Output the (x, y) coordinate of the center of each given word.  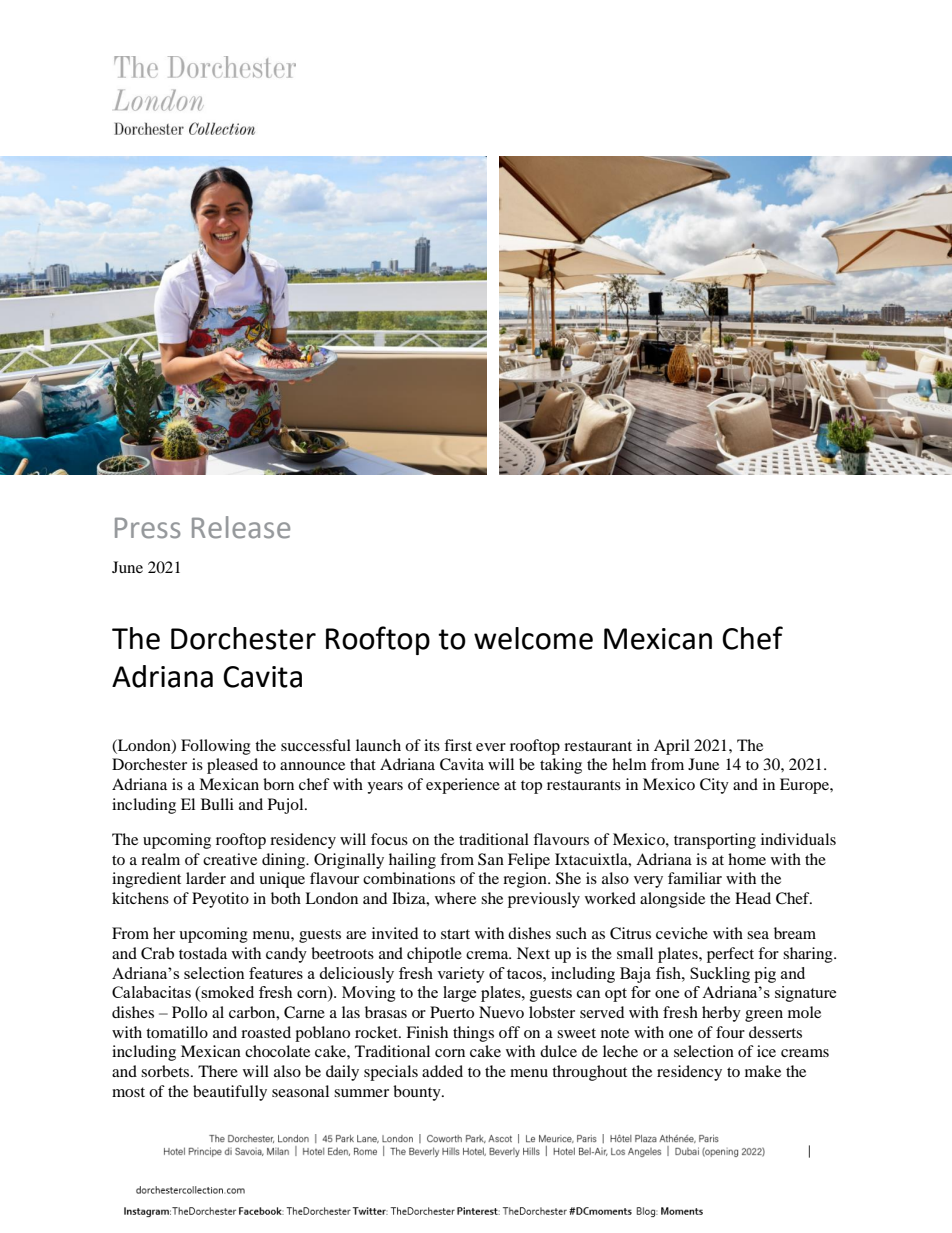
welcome (533, 638)
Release (241, 527)
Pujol (287, 806)
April (672, 747)
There (218, 1071)
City (714, 786)
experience (463, 786)
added (442, 1071)
